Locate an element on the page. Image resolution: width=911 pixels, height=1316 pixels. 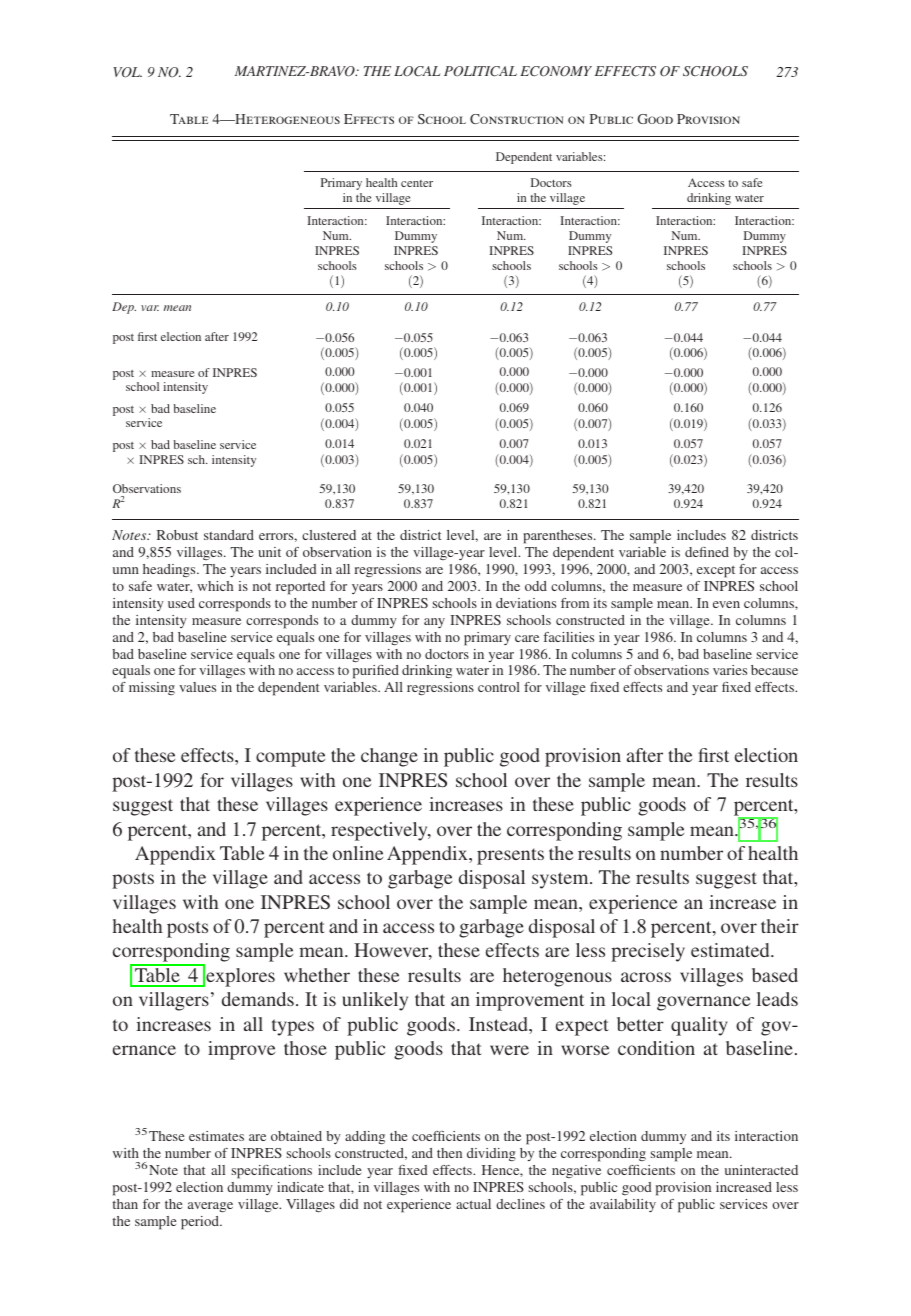
actual is located at coordinates (473, 1204).
